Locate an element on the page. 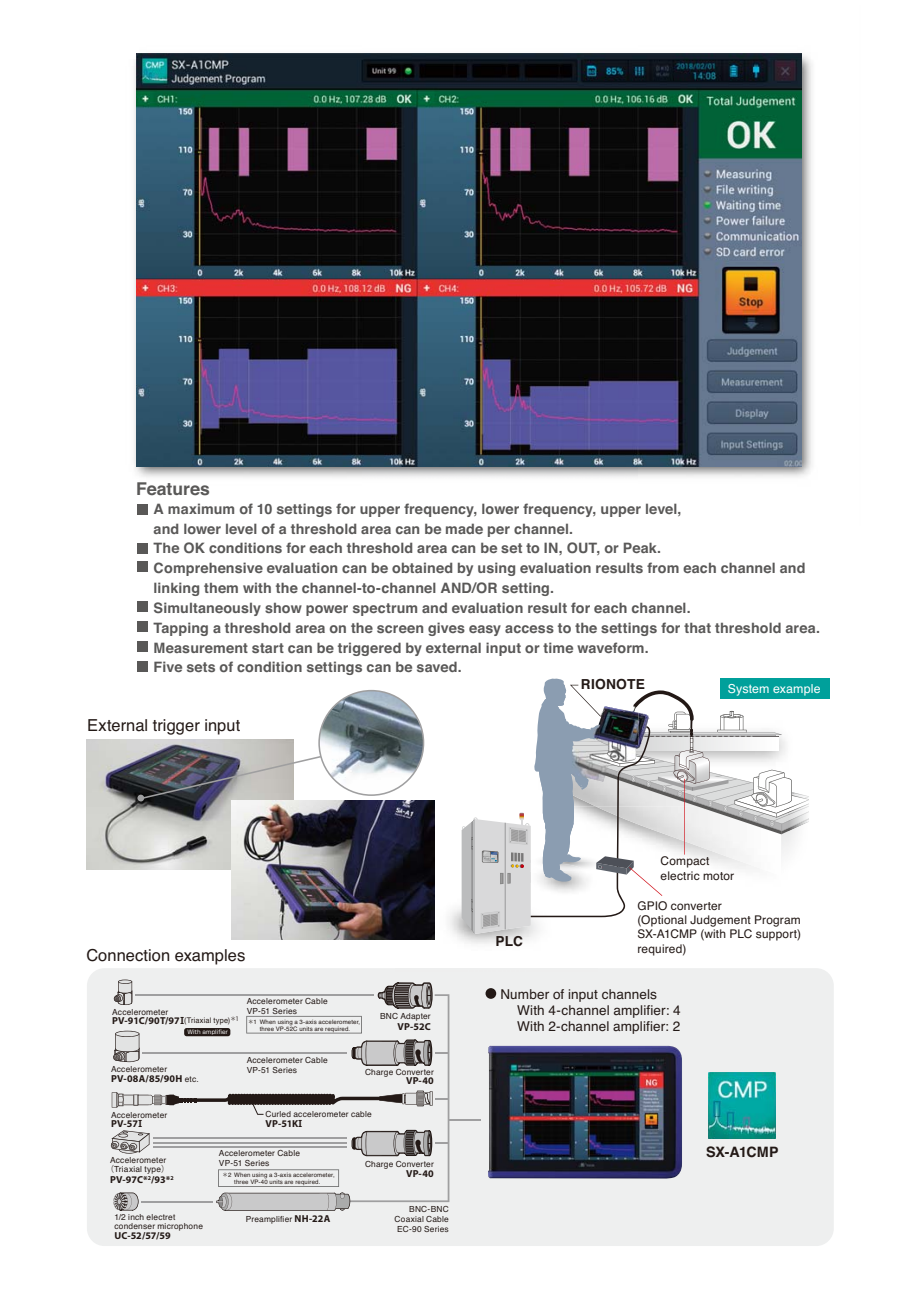  Judgement is located at coordinates (720, 921).
